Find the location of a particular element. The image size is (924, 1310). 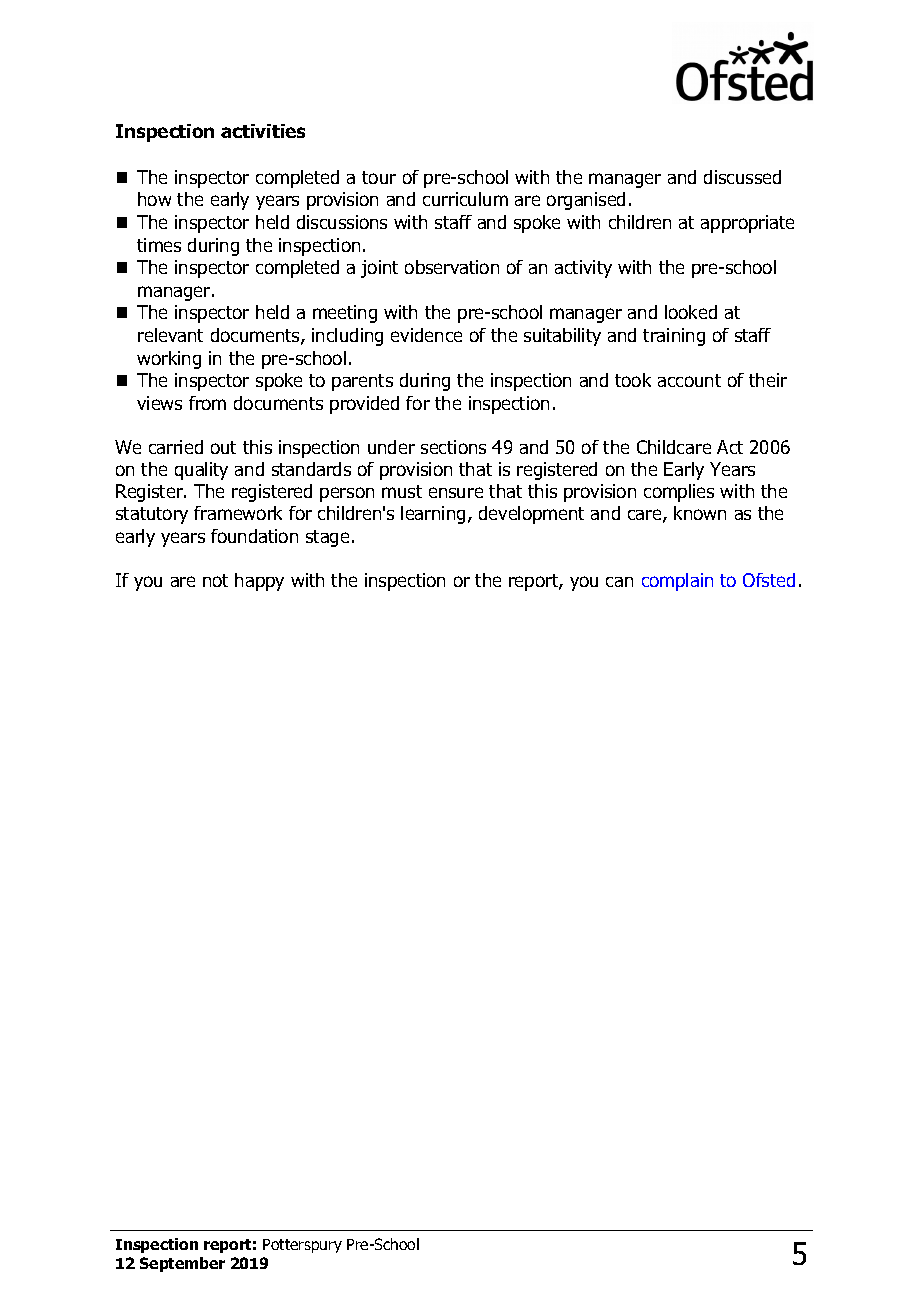

discussed is located at coordinates (742, 177).
